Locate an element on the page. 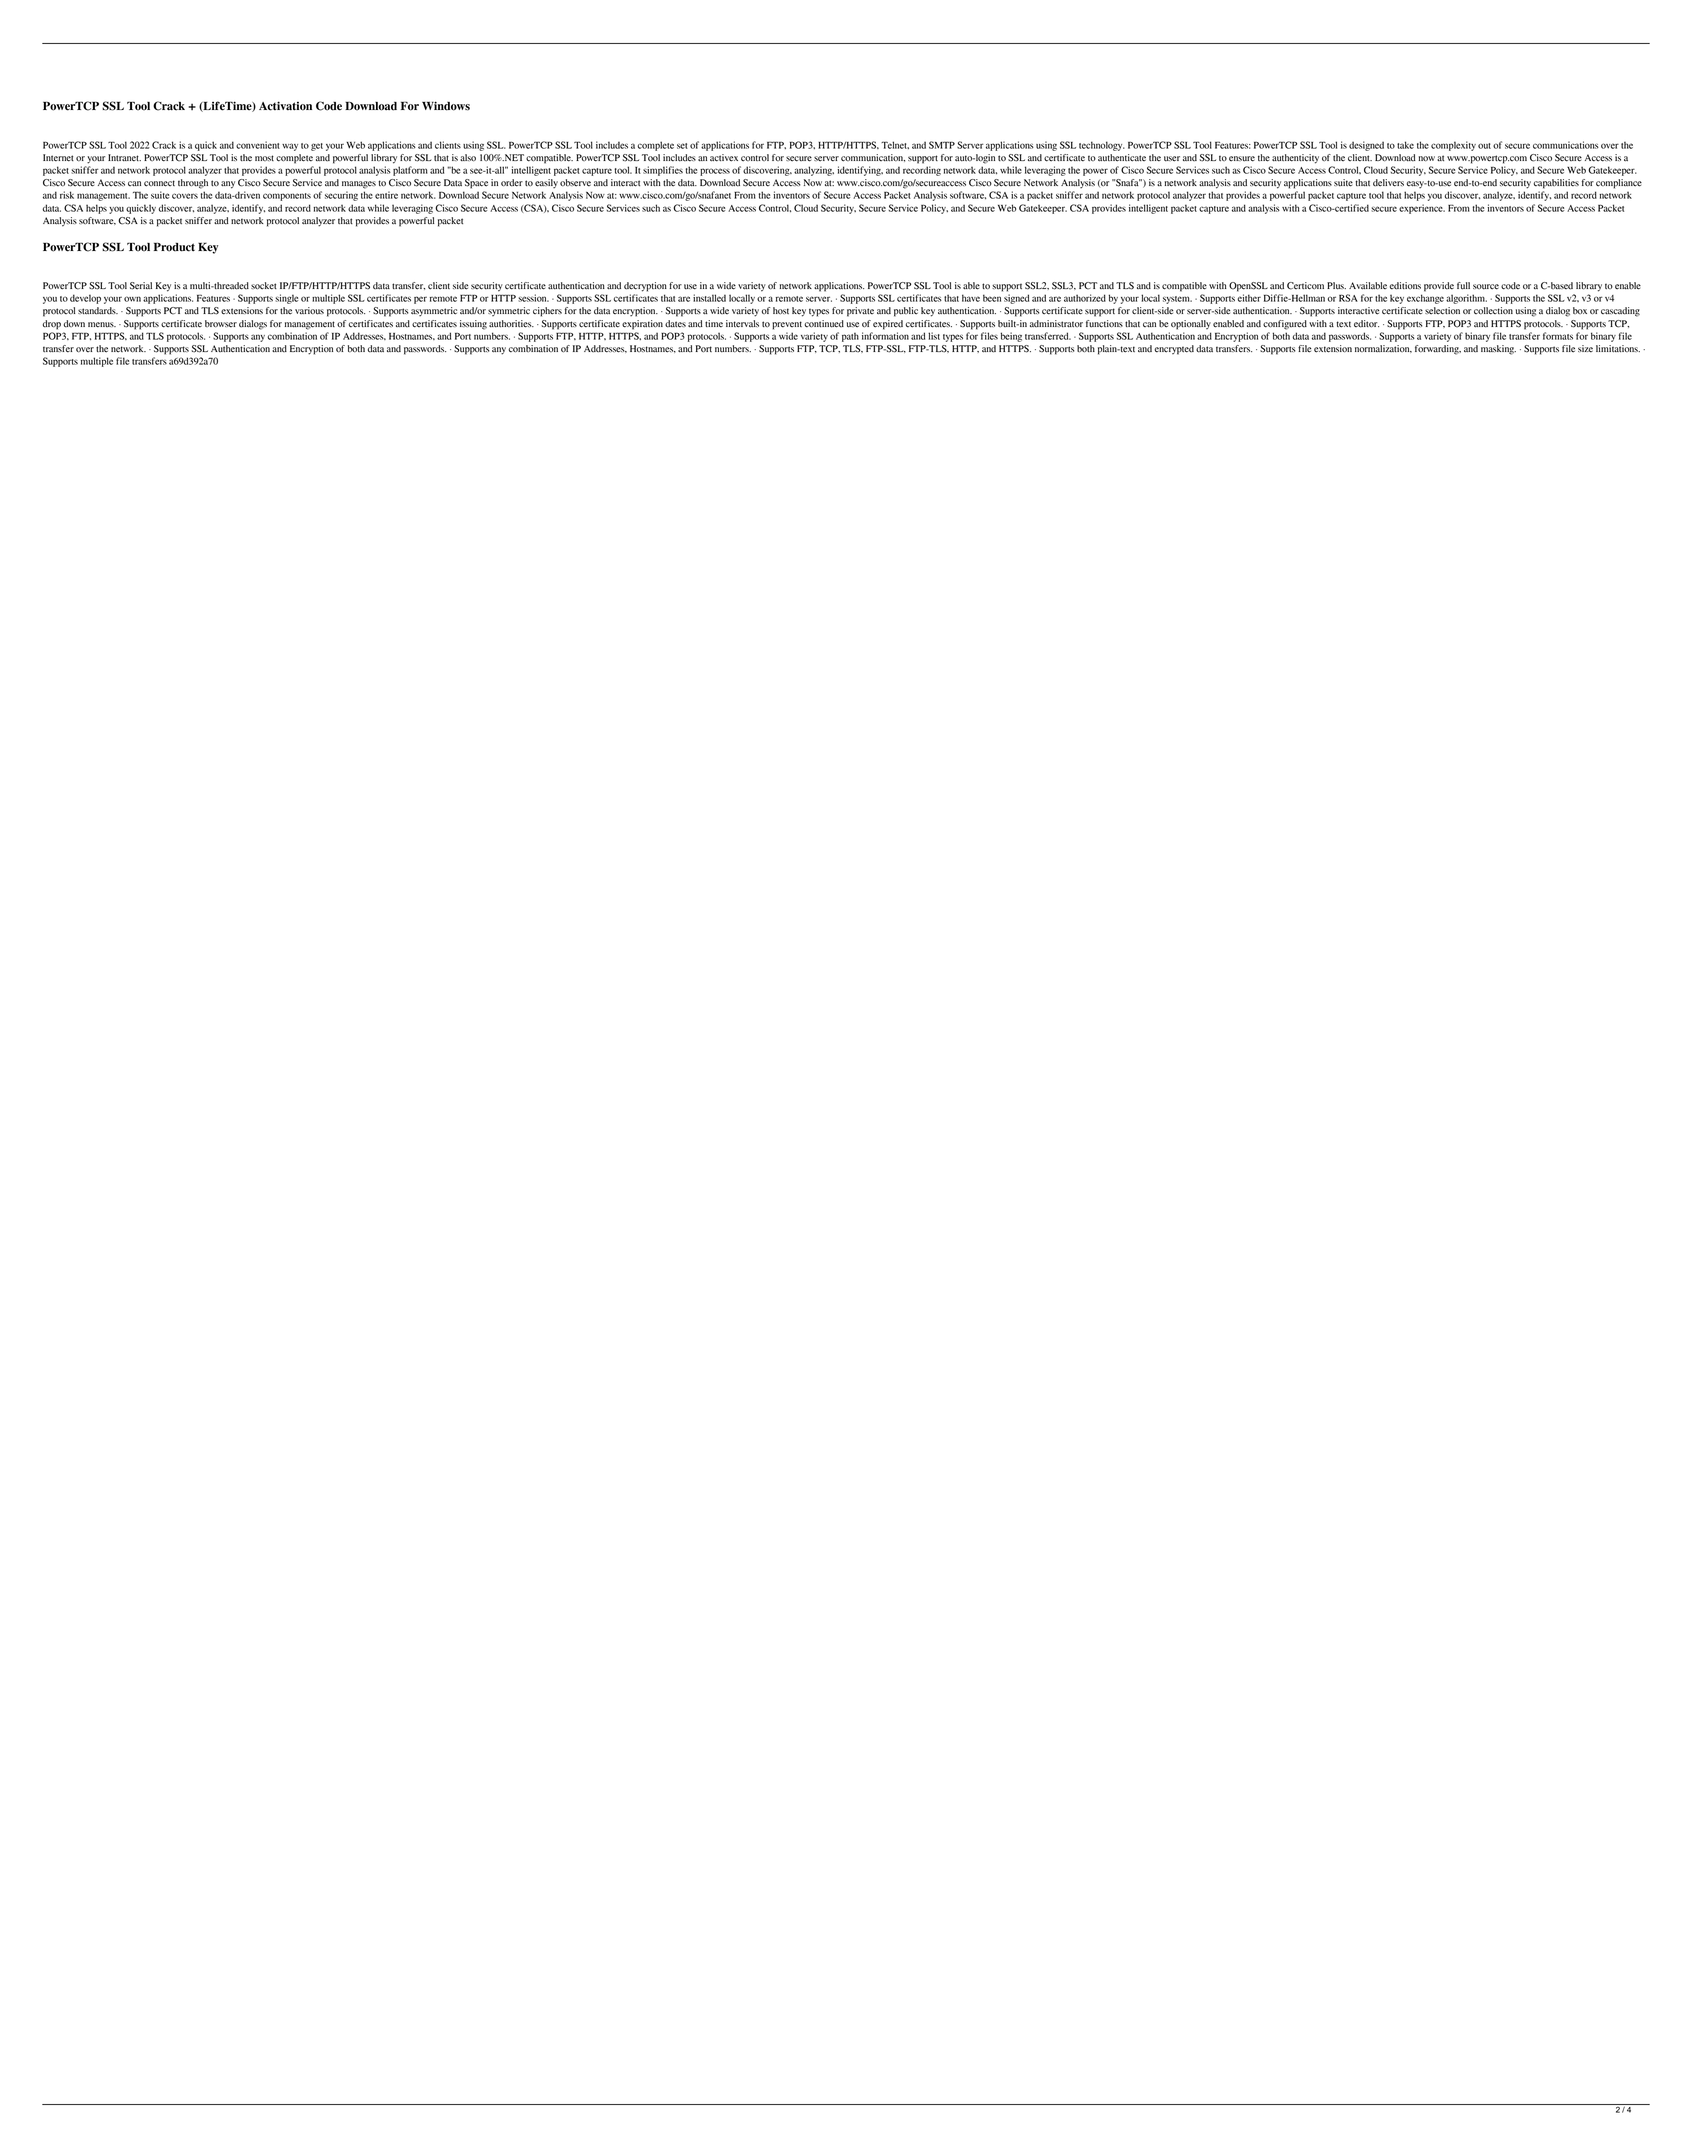  browser is located at coordinates (221, 324).
